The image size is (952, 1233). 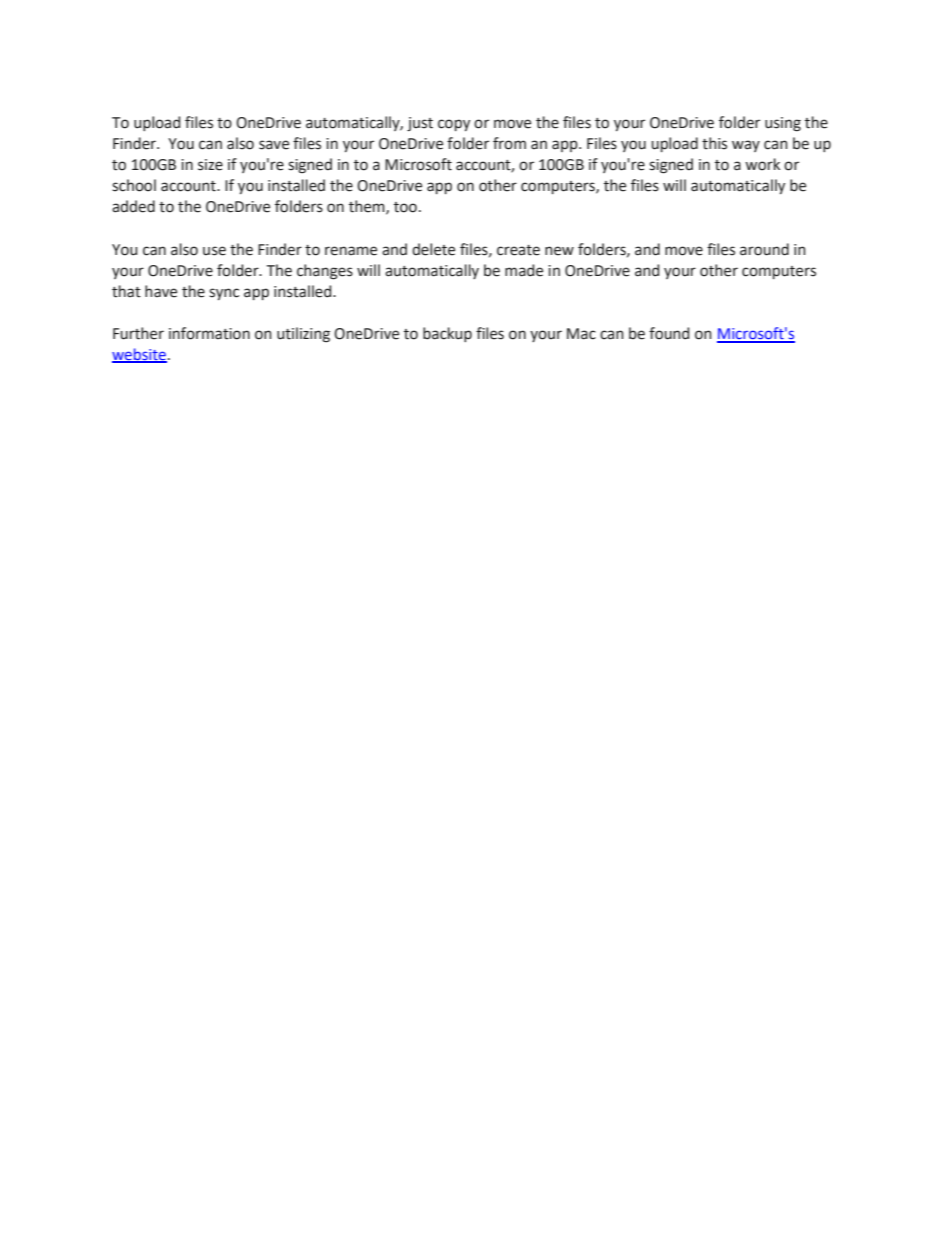 I want to click on too, so click(x=405, y=207).
